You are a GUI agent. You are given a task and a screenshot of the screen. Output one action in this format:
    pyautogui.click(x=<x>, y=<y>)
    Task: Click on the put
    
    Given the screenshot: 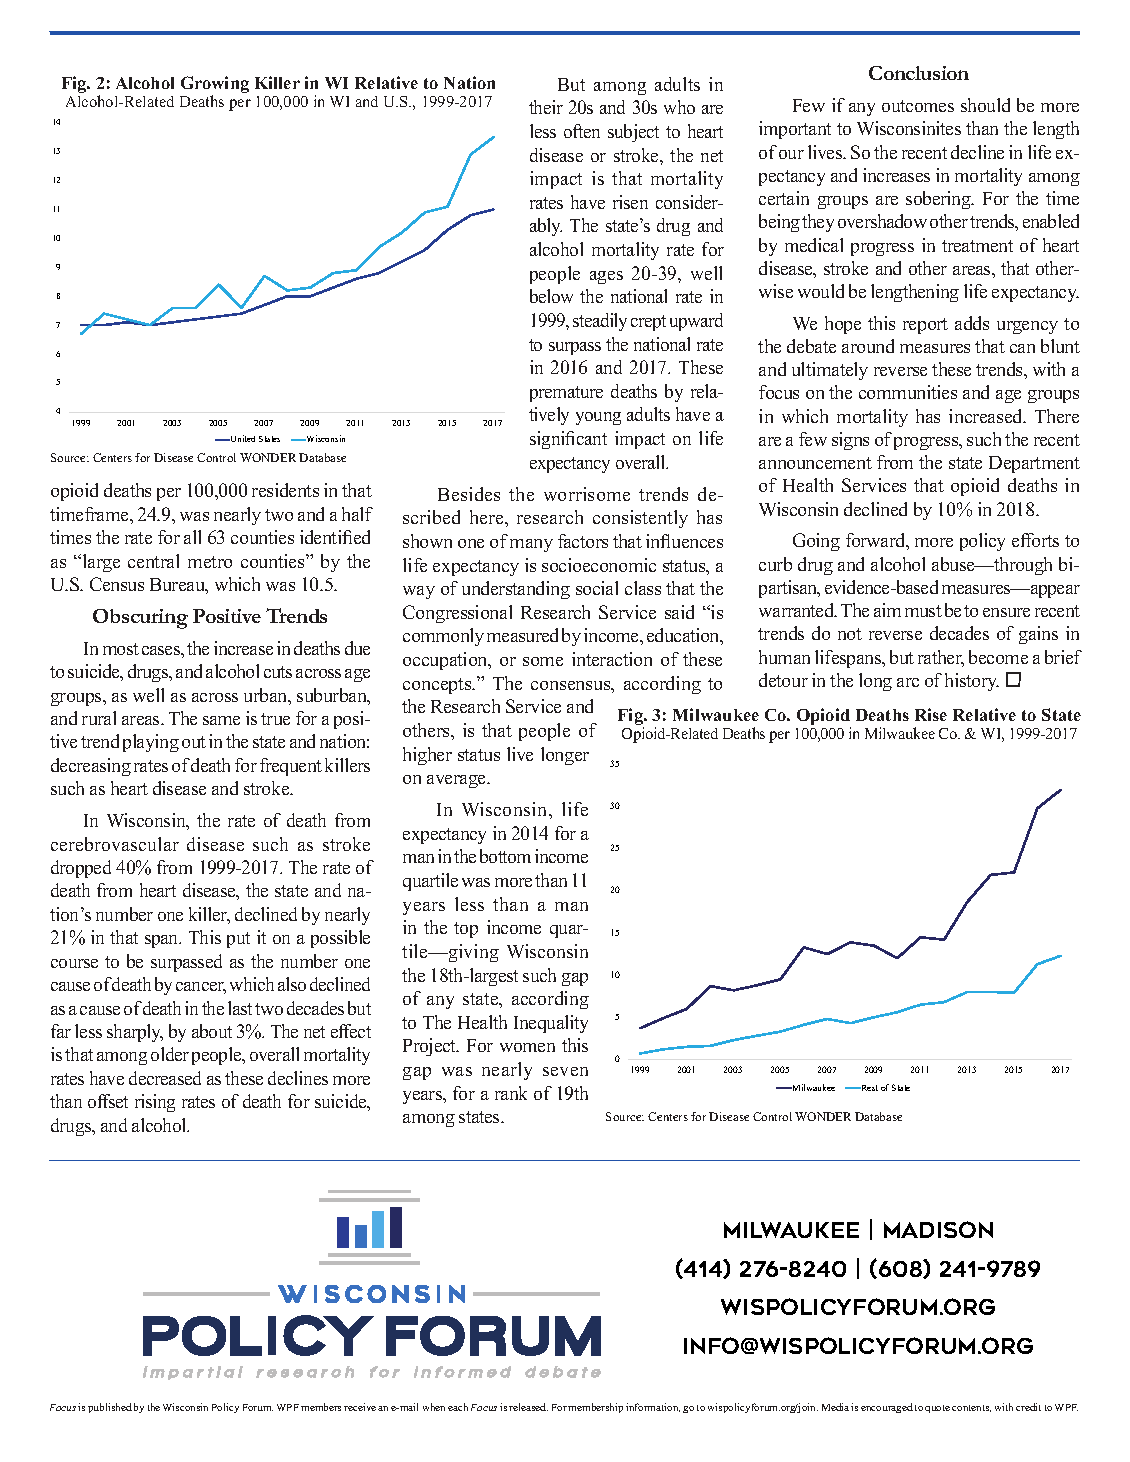 What is the action you would take?
    pyautogui.click(x=238, y=940)
